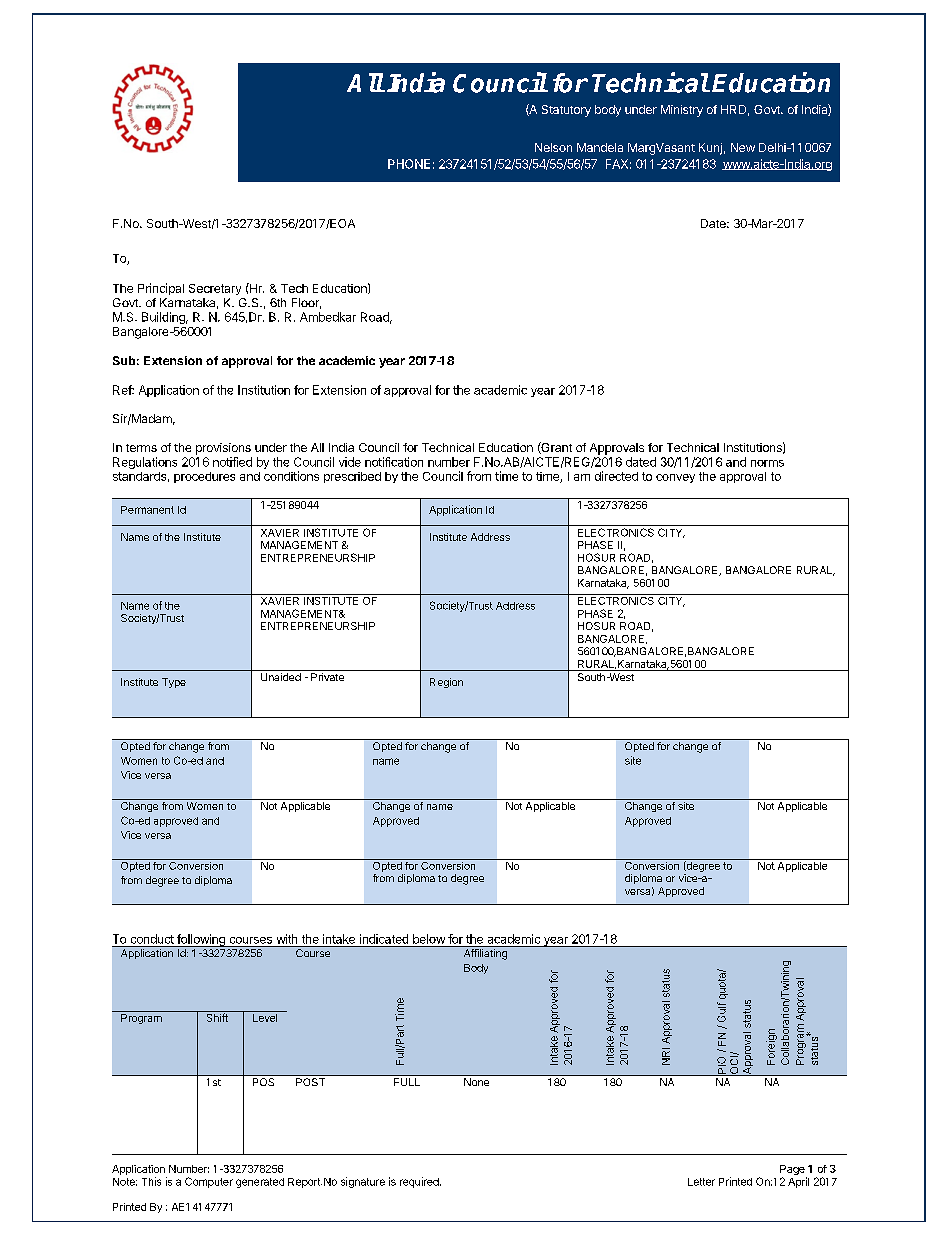 This image has width=952, height=1233. I want to click on None, so click(476, 1082).
